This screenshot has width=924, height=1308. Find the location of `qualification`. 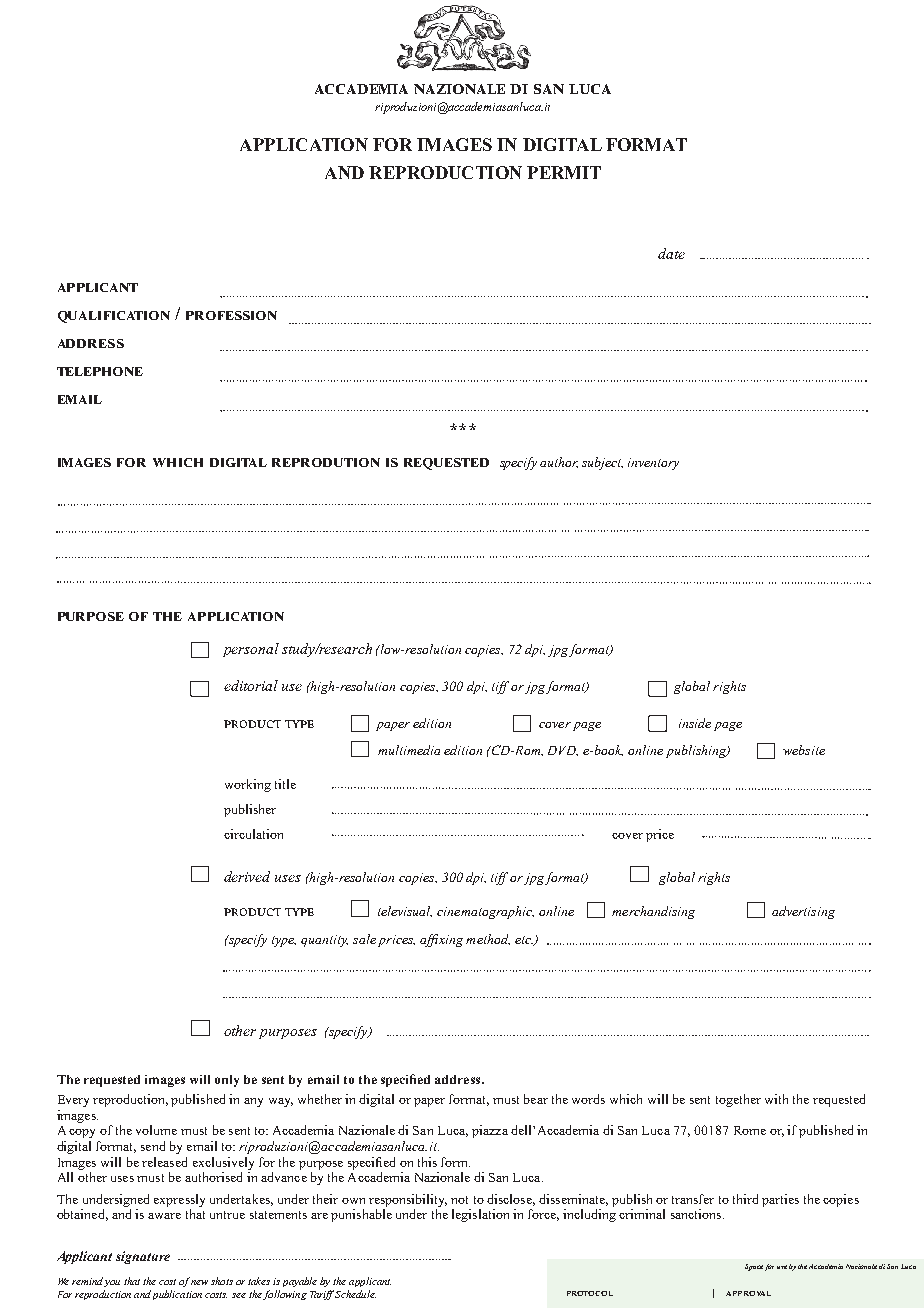

qualification is located at coordinates (114, 317).
